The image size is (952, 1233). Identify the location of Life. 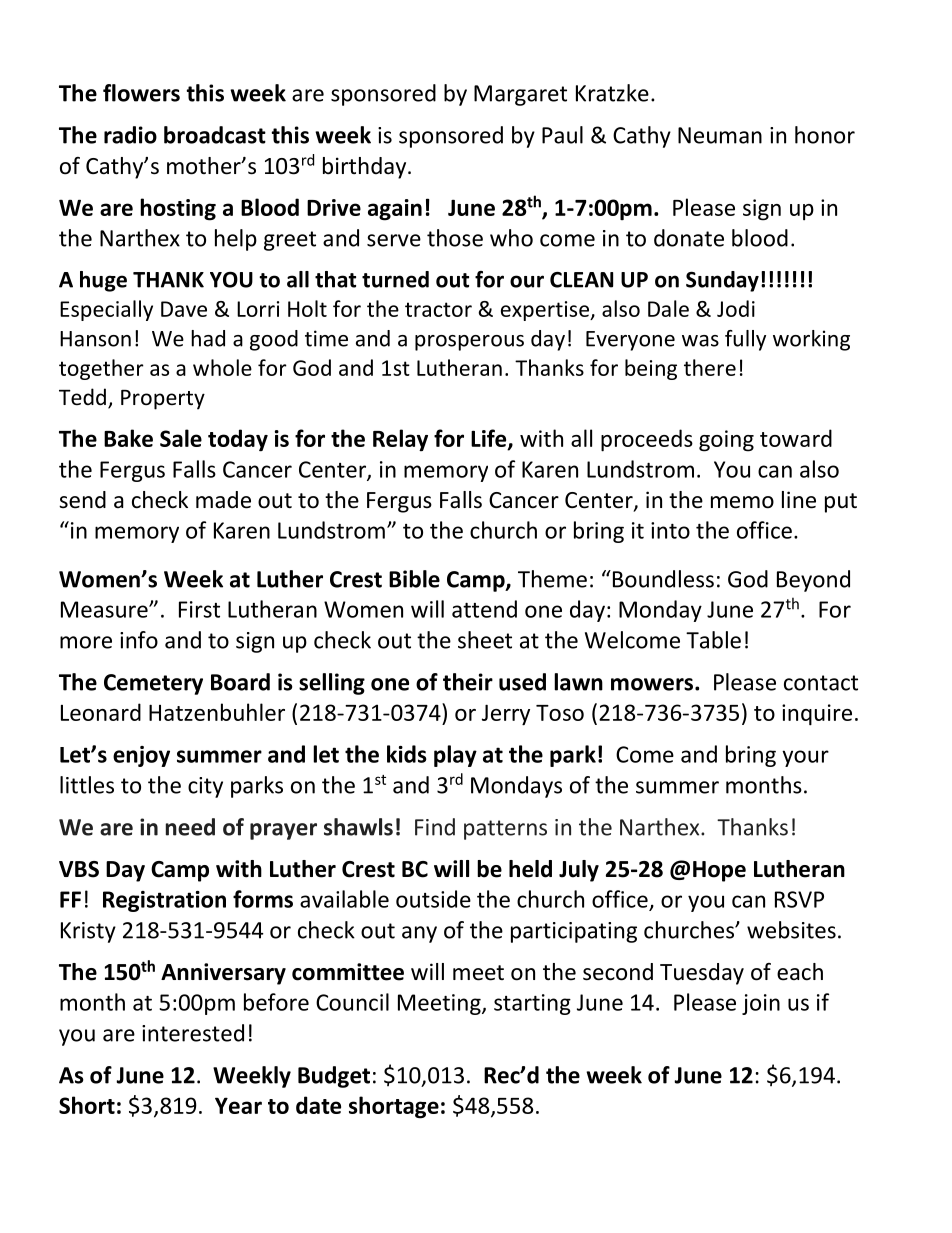
(490, 439).
